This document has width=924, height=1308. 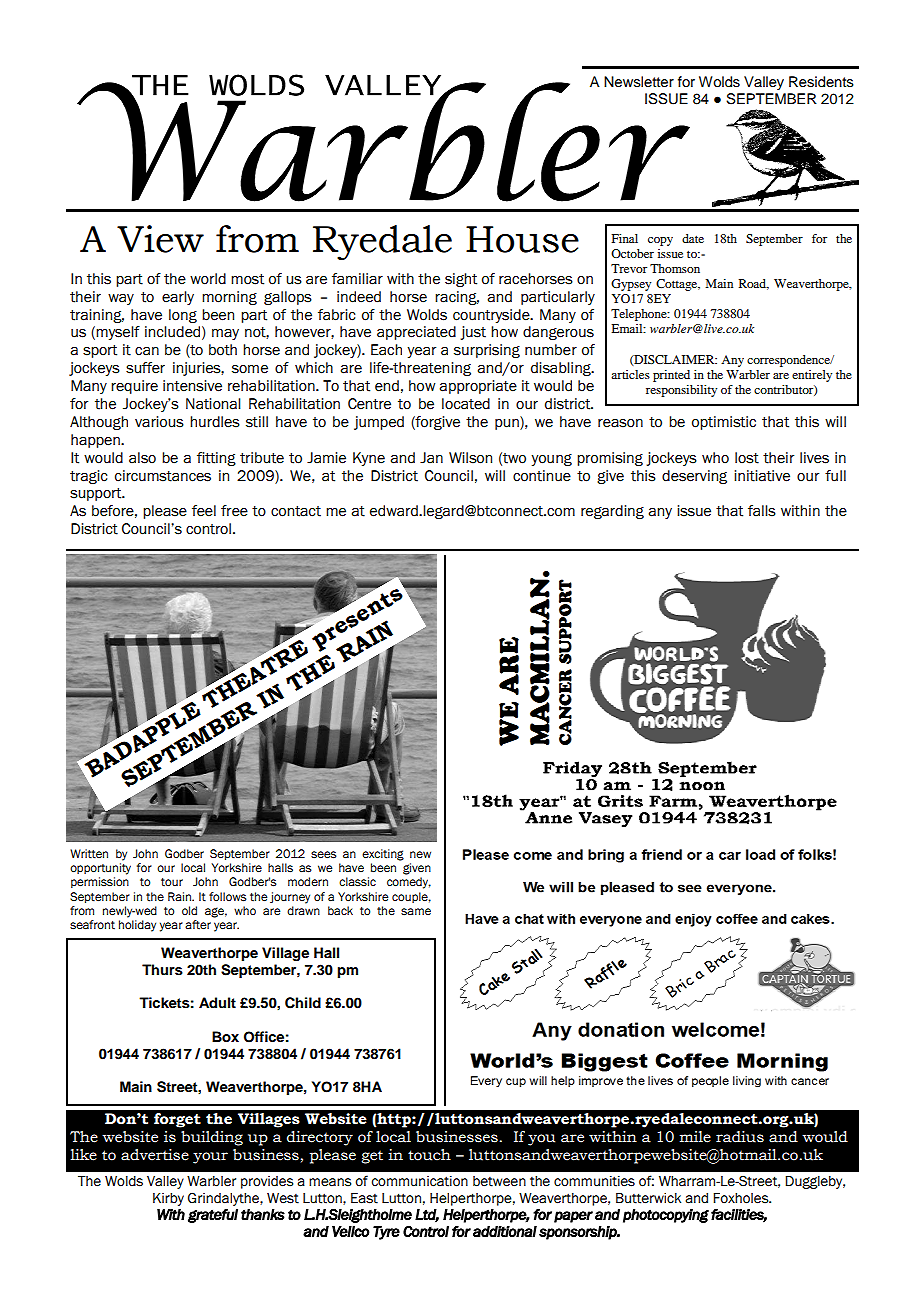 What do you see at coordinates (168, 1199) in the document?
I see `Kirby` at bounding box center [168, 1199].
